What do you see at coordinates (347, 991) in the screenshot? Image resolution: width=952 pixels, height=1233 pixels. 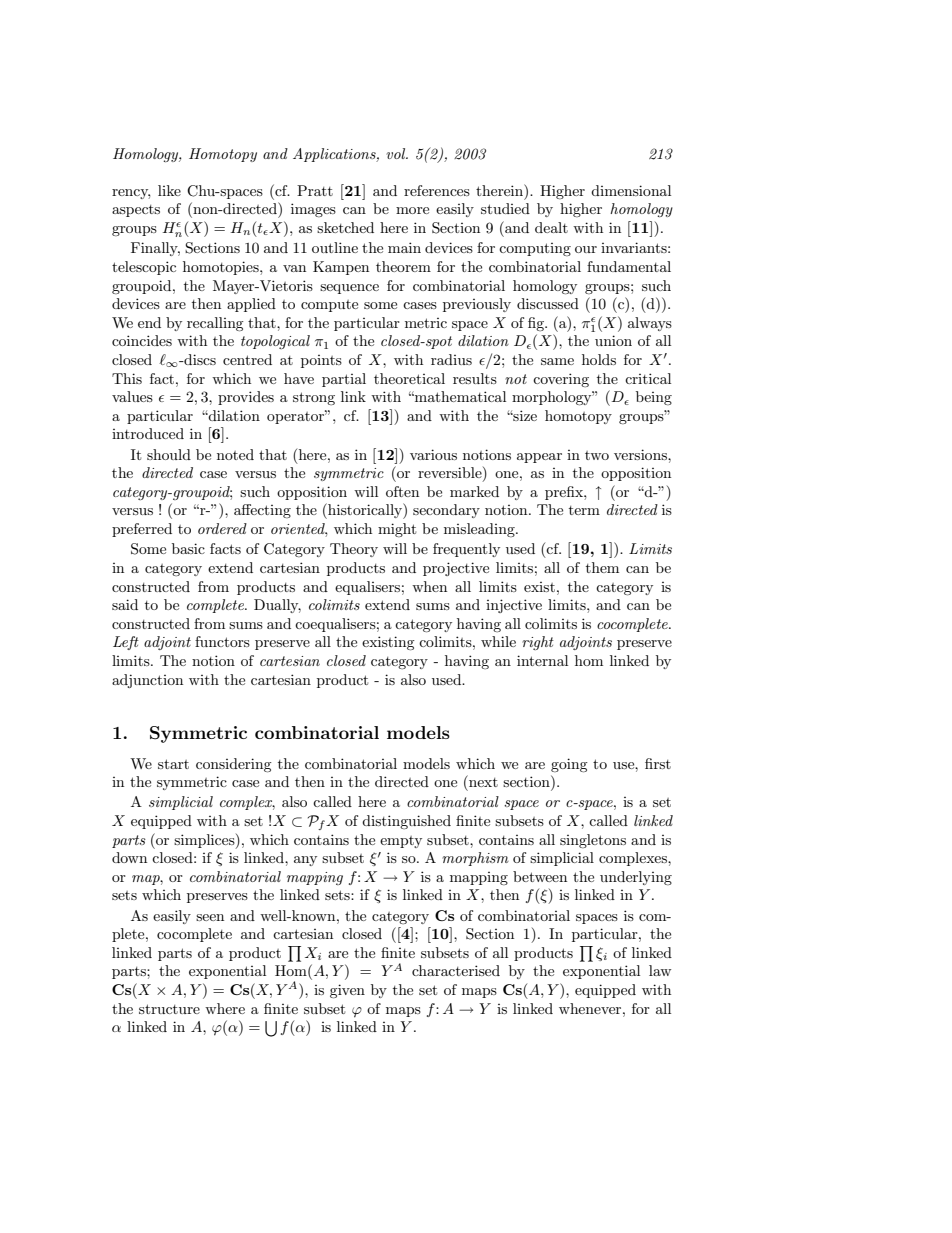 I see `given` at bounding box center [347, 991].
